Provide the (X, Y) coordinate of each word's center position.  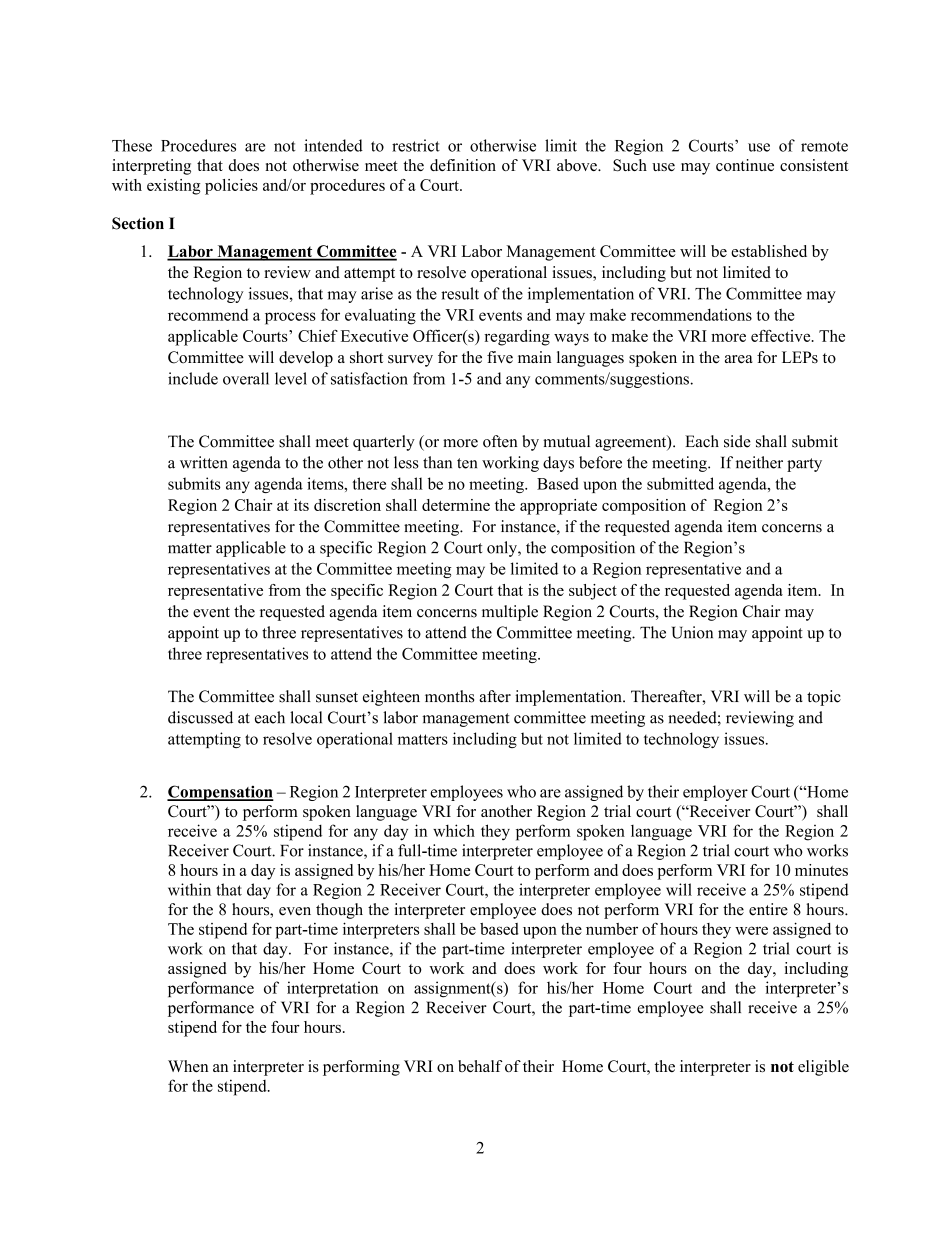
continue (745, 165)
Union (692, 632)
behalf (480, 1066)
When (188, 1066)
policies (231, 187)
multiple (510, 613)
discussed (200, 717)
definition (463, 165)
